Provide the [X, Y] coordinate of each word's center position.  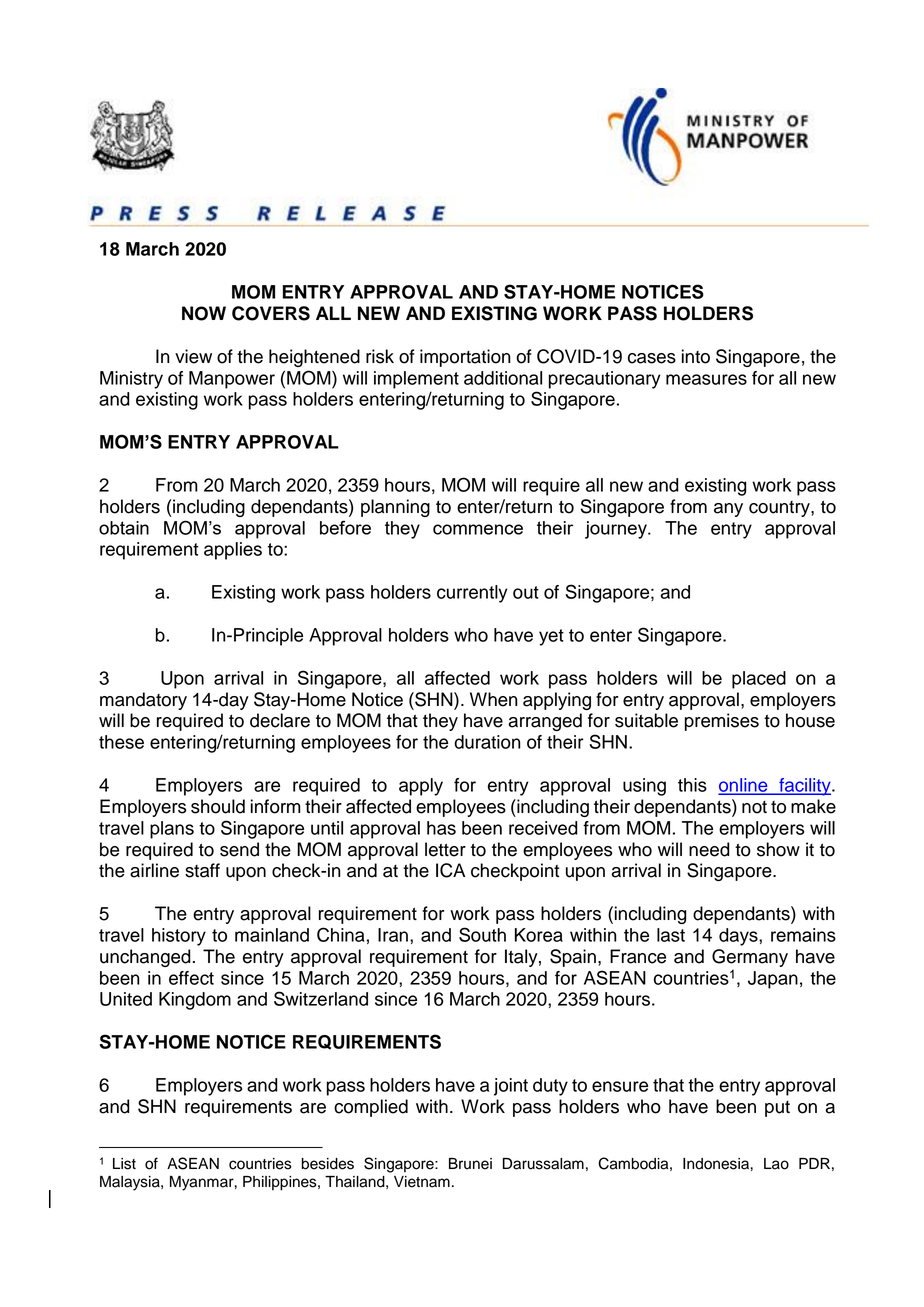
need [709, 849]
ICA [450, 870]
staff [202, 870]
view [193, 356]
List [124, 1164]
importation [465, 358]
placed [759, 680]
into [696, 356]
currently [472, 594]
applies [233, 551]
